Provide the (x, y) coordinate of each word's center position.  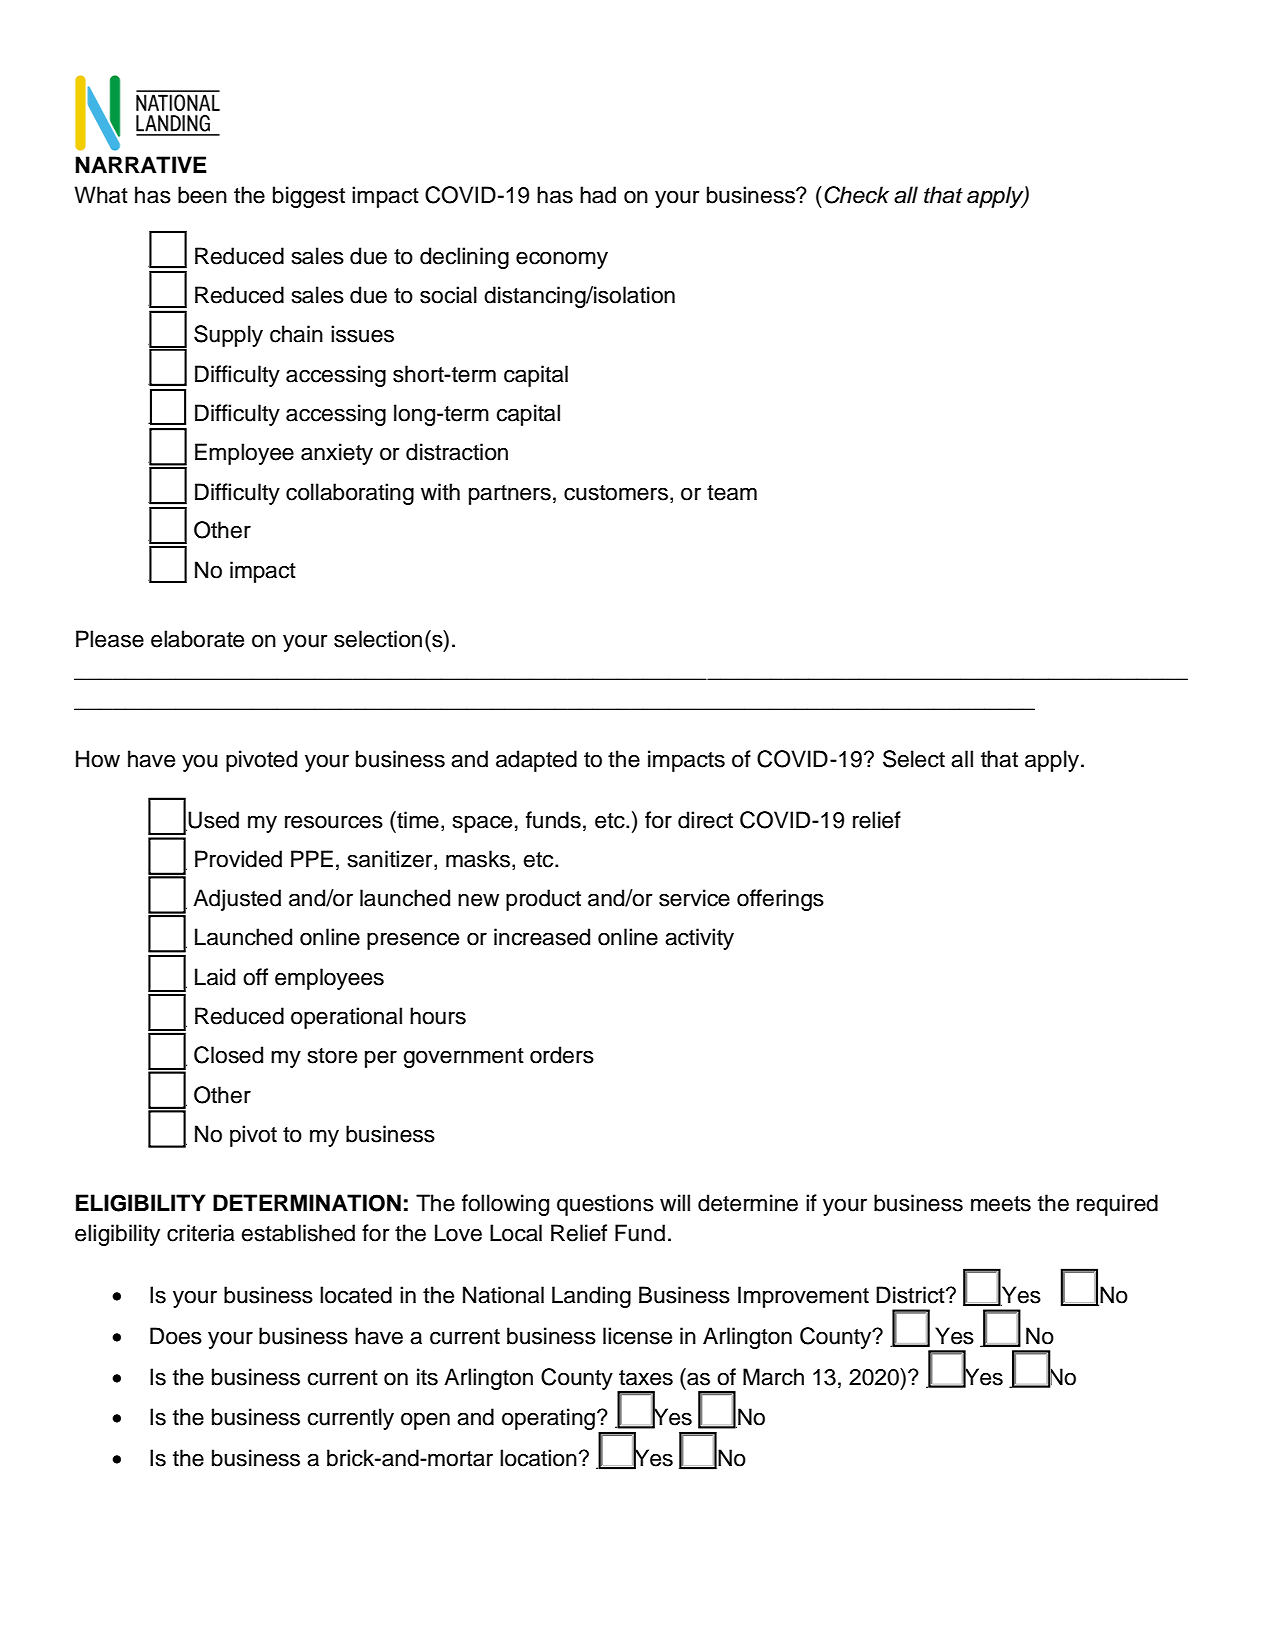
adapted (536, 761)
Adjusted (237, 900)
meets (1001, 1204)
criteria (201, 1233)
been (202, 195)
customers (616, 493)
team (732, 493)
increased (542, 937)
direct (705, 820)
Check (856, 195)
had (598, 195)
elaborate (197, 639)
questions (605, 1205)
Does (176, 1336)
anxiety (337, 454)
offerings (780, 900)
